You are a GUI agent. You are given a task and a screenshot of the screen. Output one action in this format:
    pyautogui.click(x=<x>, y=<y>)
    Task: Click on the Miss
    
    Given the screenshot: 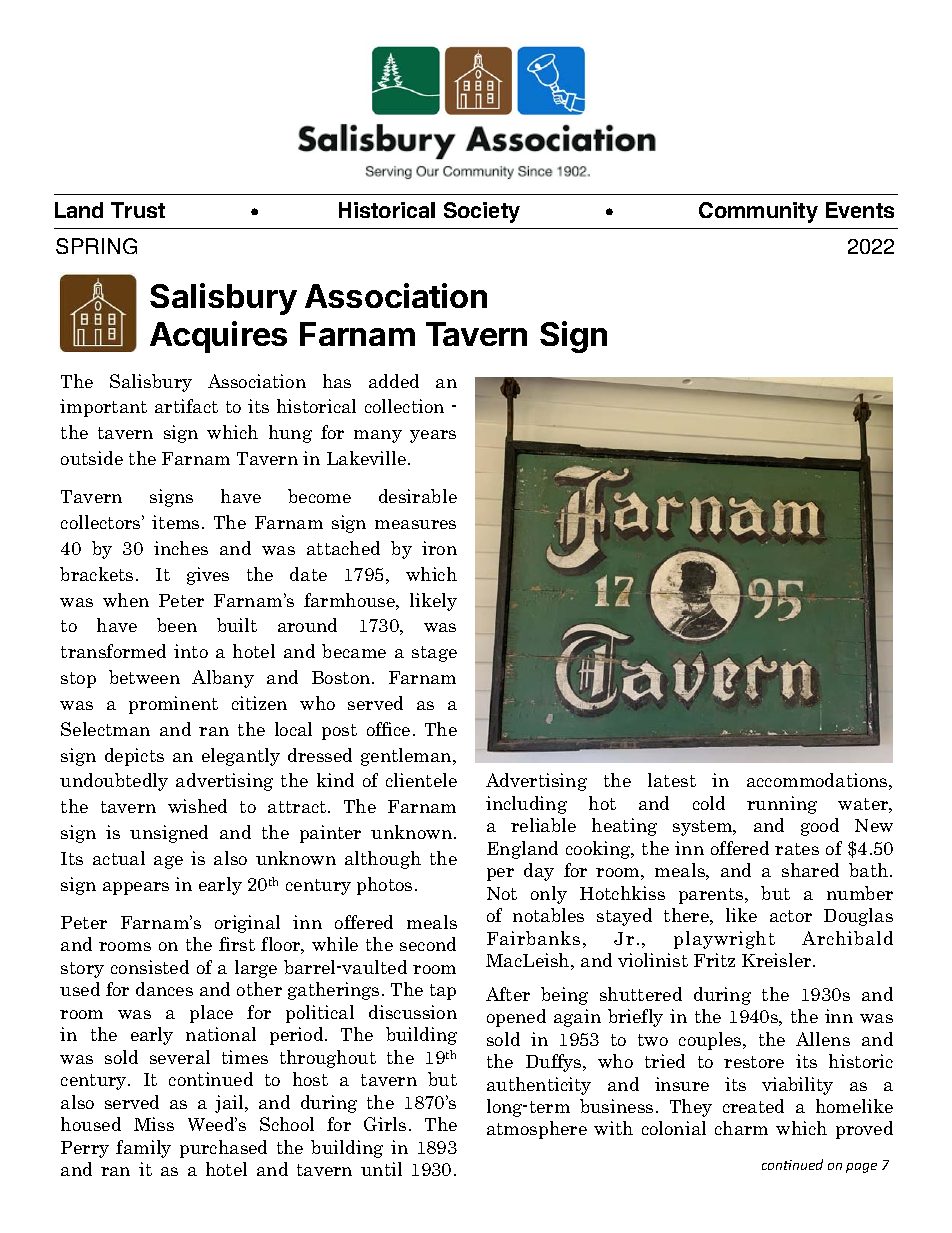 What is the action you would take?
    pyautogui.click(x=154, y=1124)
